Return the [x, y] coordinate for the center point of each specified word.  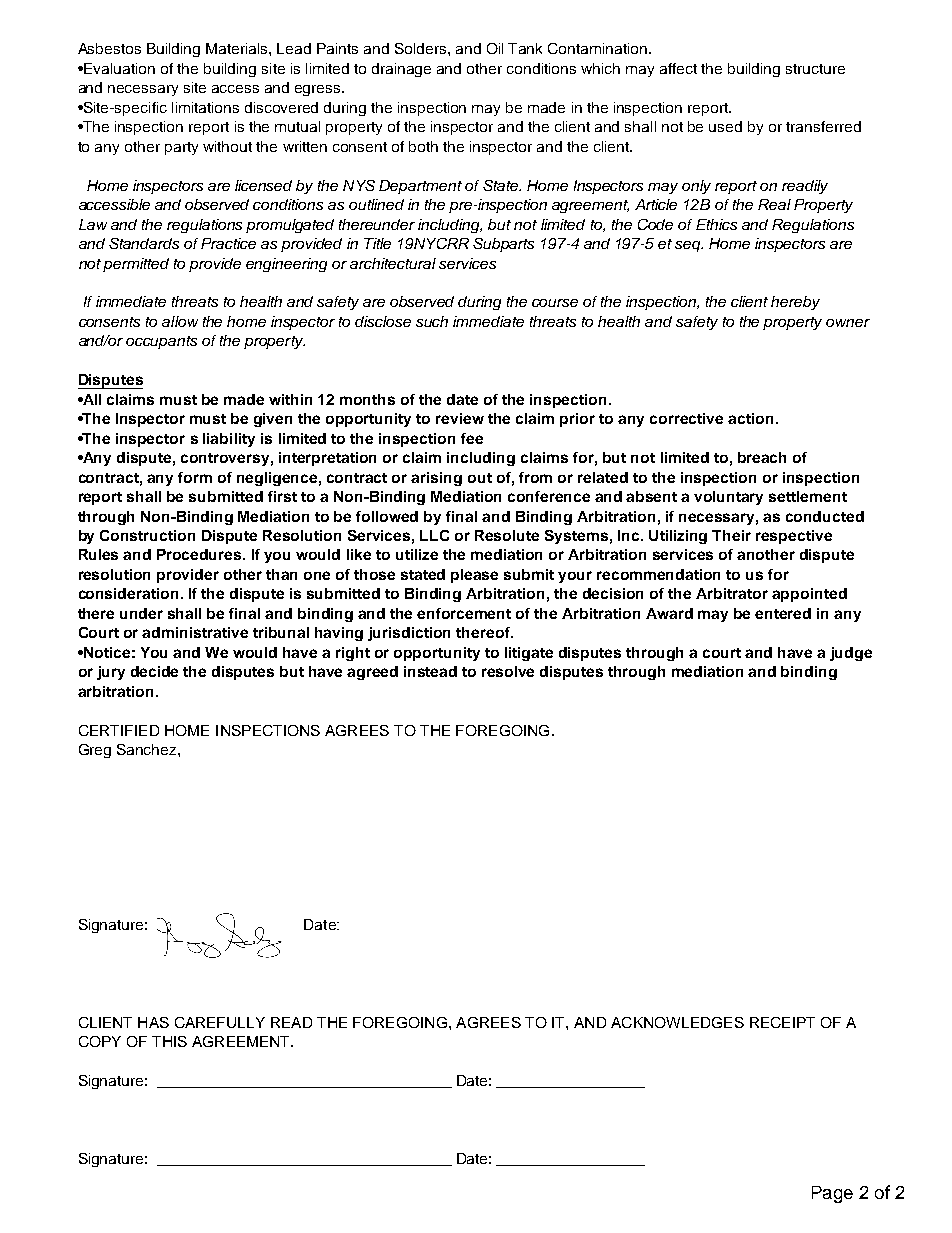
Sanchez [148, 749]
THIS [169, 1041]
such [432, 321]
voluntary [728, 498]
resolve [508, 671]
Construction [147, 535]
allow [180, 321]
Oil [495, 48]
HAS [153, 1022]
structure [815, 69]
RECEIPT [782, 1022]
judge [851, 654]
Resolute [507, 535]
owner [848, 323]
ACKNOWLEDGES [677, 1022]
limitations [205, 107]
